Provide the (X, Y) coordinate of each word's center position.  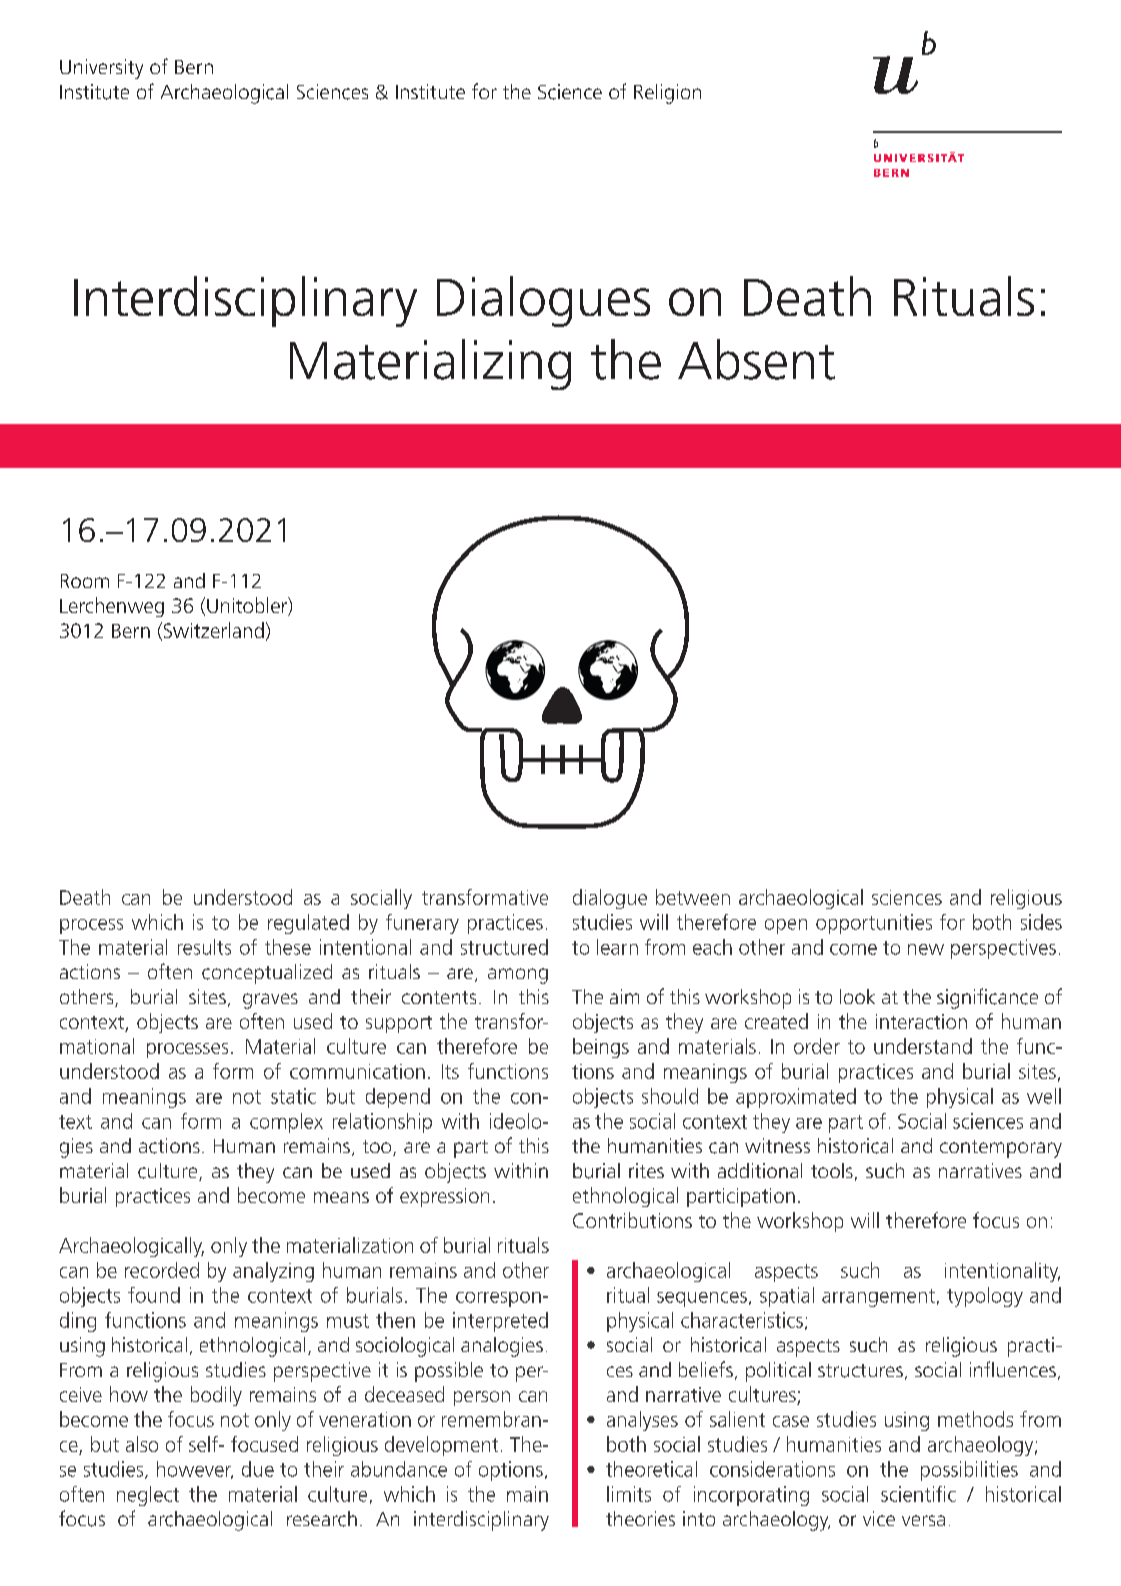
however (195, 1470)
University (101, 69)
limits (629, 1494)
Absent (756, 359)
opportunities (874, 924)
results (204, 947)
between (693, 897)
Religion (667, 94)
